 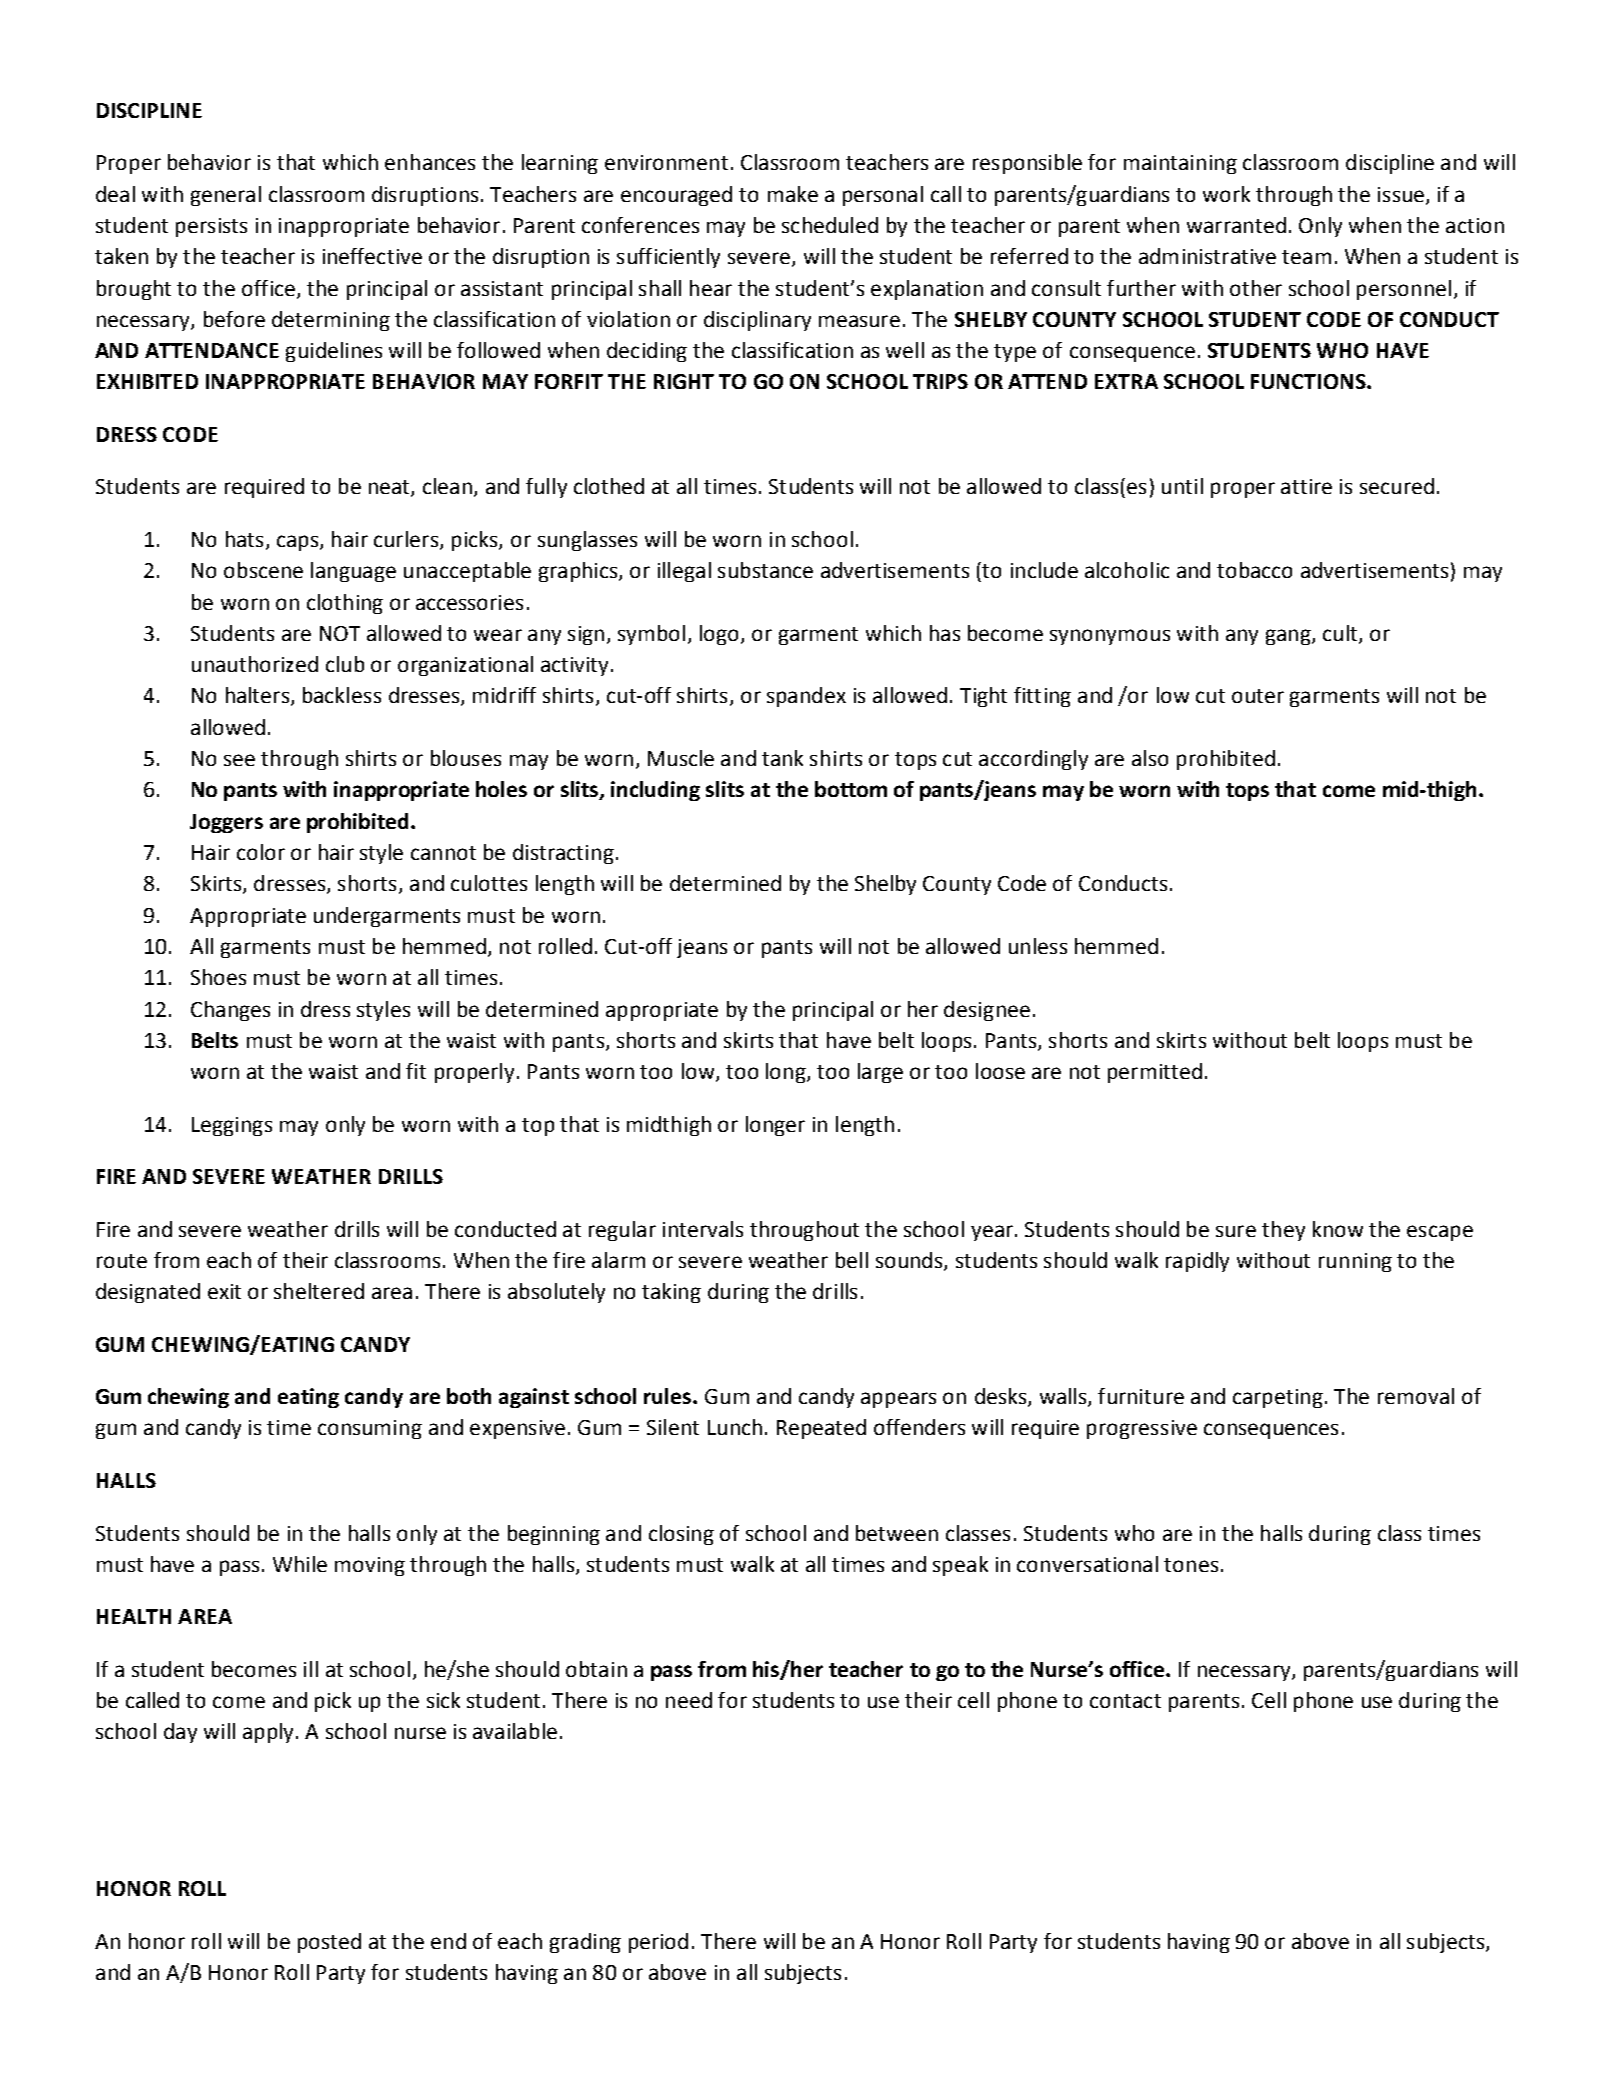 I want to click on carpeting, so click(x=1278, y=1398).
